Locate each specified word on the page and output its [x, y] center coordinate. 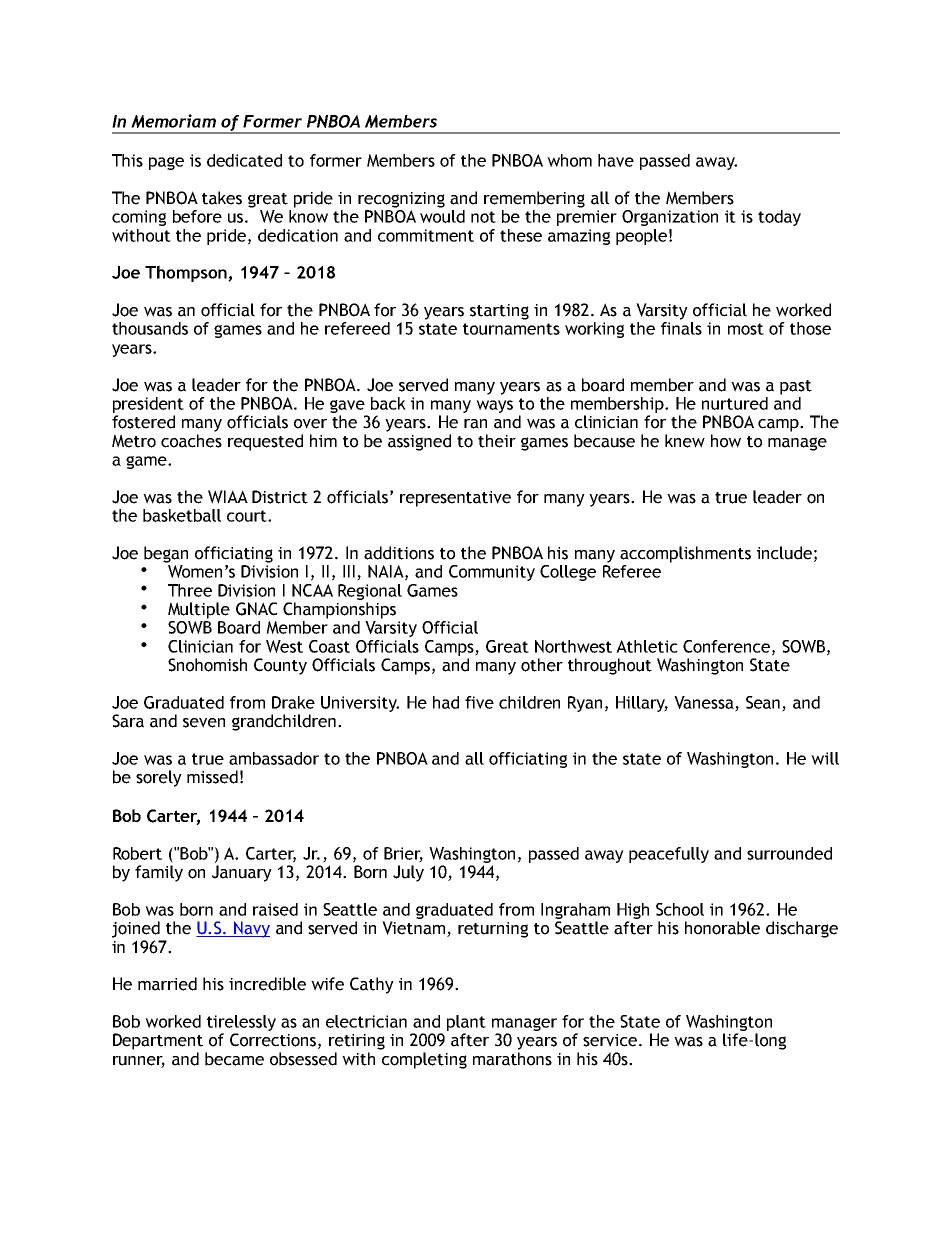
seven [204, 723]
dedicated [244, 160]
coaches [191, 441]
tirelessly [241, 1023]
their [497, 441]
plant [466, 1023]
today [779, 218]
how [726, 441]
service [610, 1040]
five [479, 702]
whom [569, 160]
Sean [764, 703]
